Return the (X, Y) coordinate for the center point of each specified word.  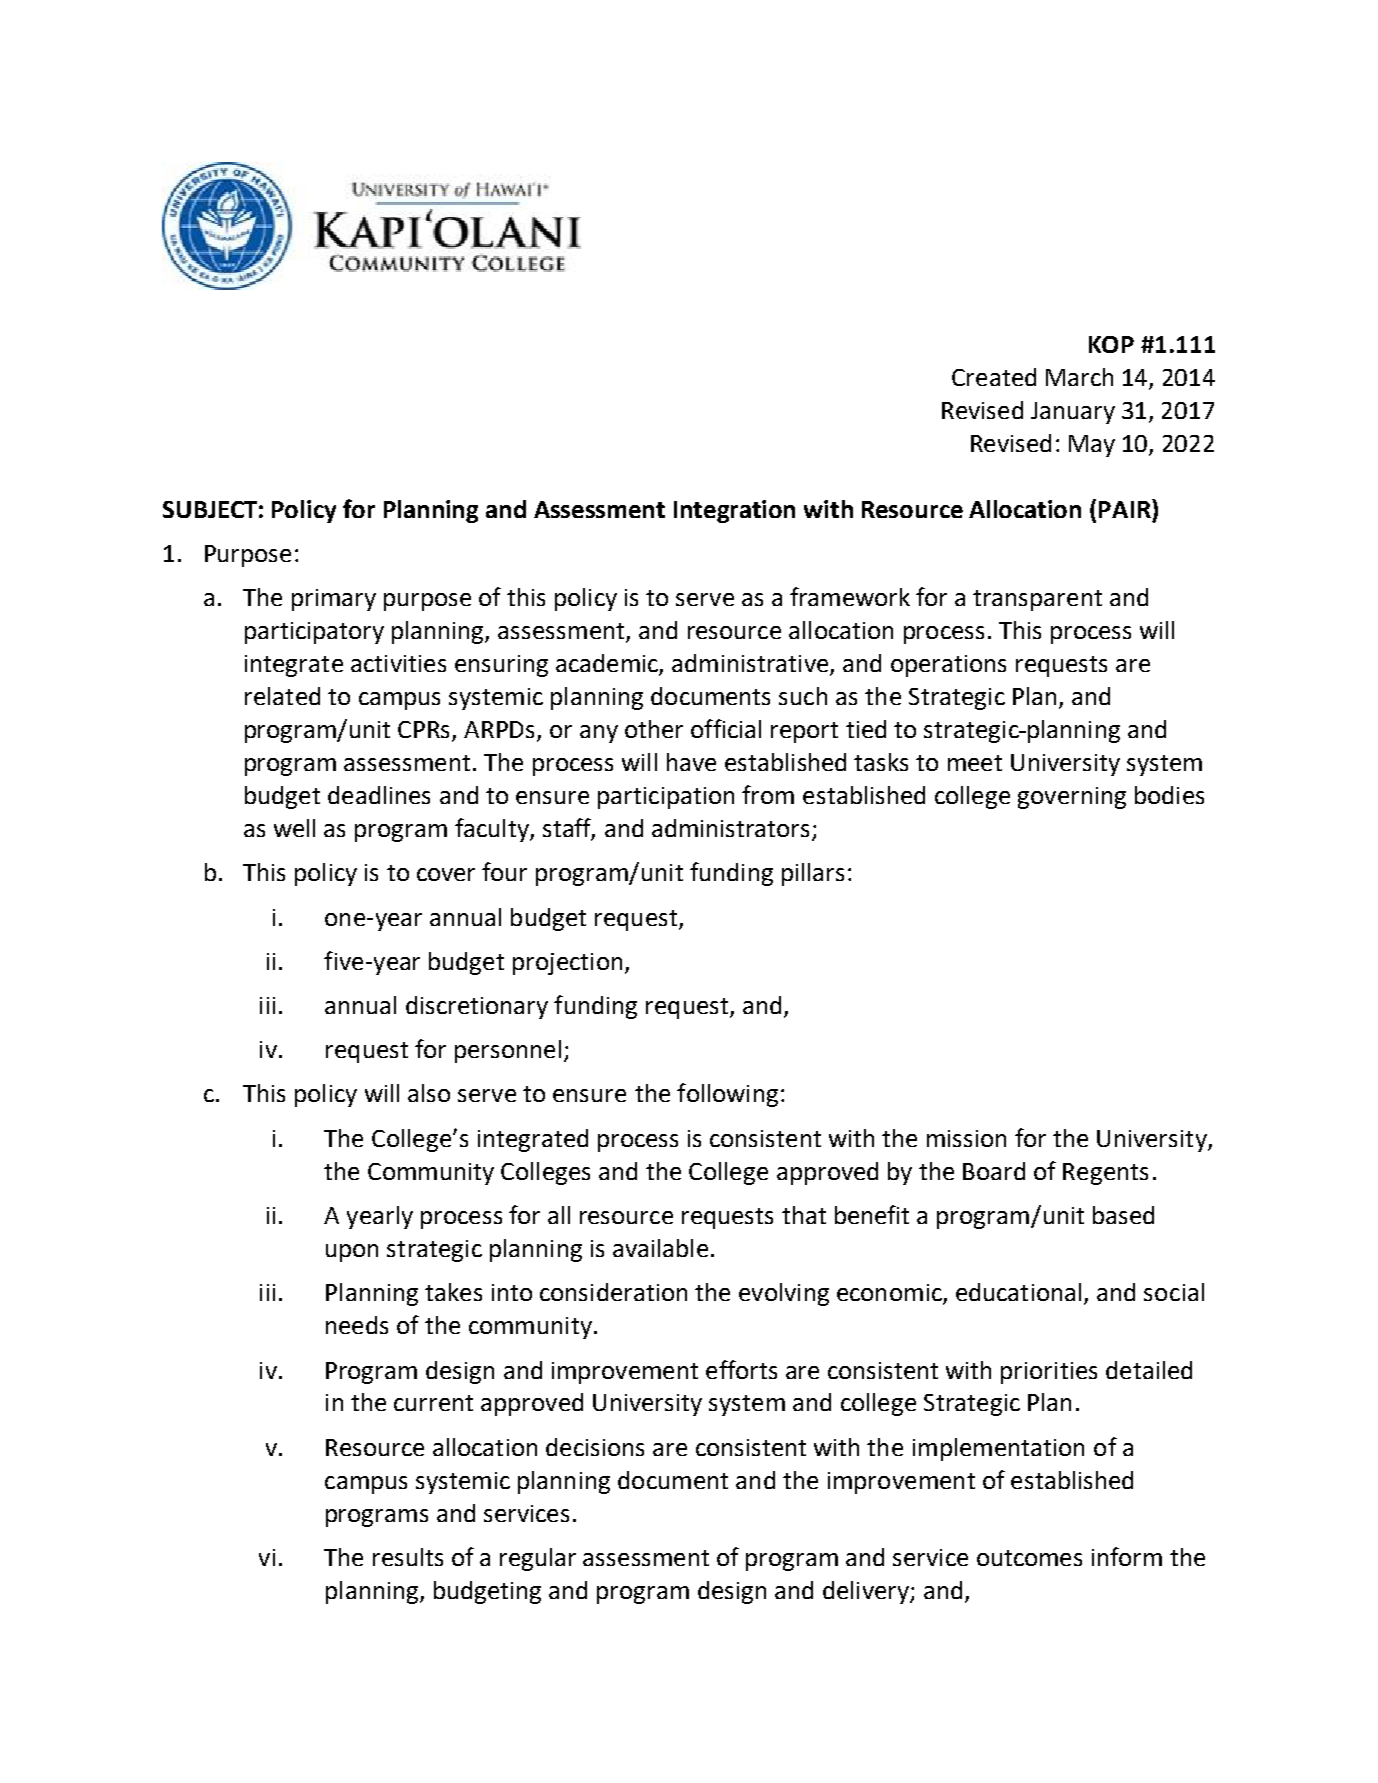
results (408, 1557)
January (1073, 413)
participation (666, 798)
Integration (734, 511)
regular (538, 1559)
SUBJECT (210, 509)
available (660, 1248)
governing (1072, 798)
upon (352, 1253)
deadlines (379, 795)
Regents (1105, 1174)
